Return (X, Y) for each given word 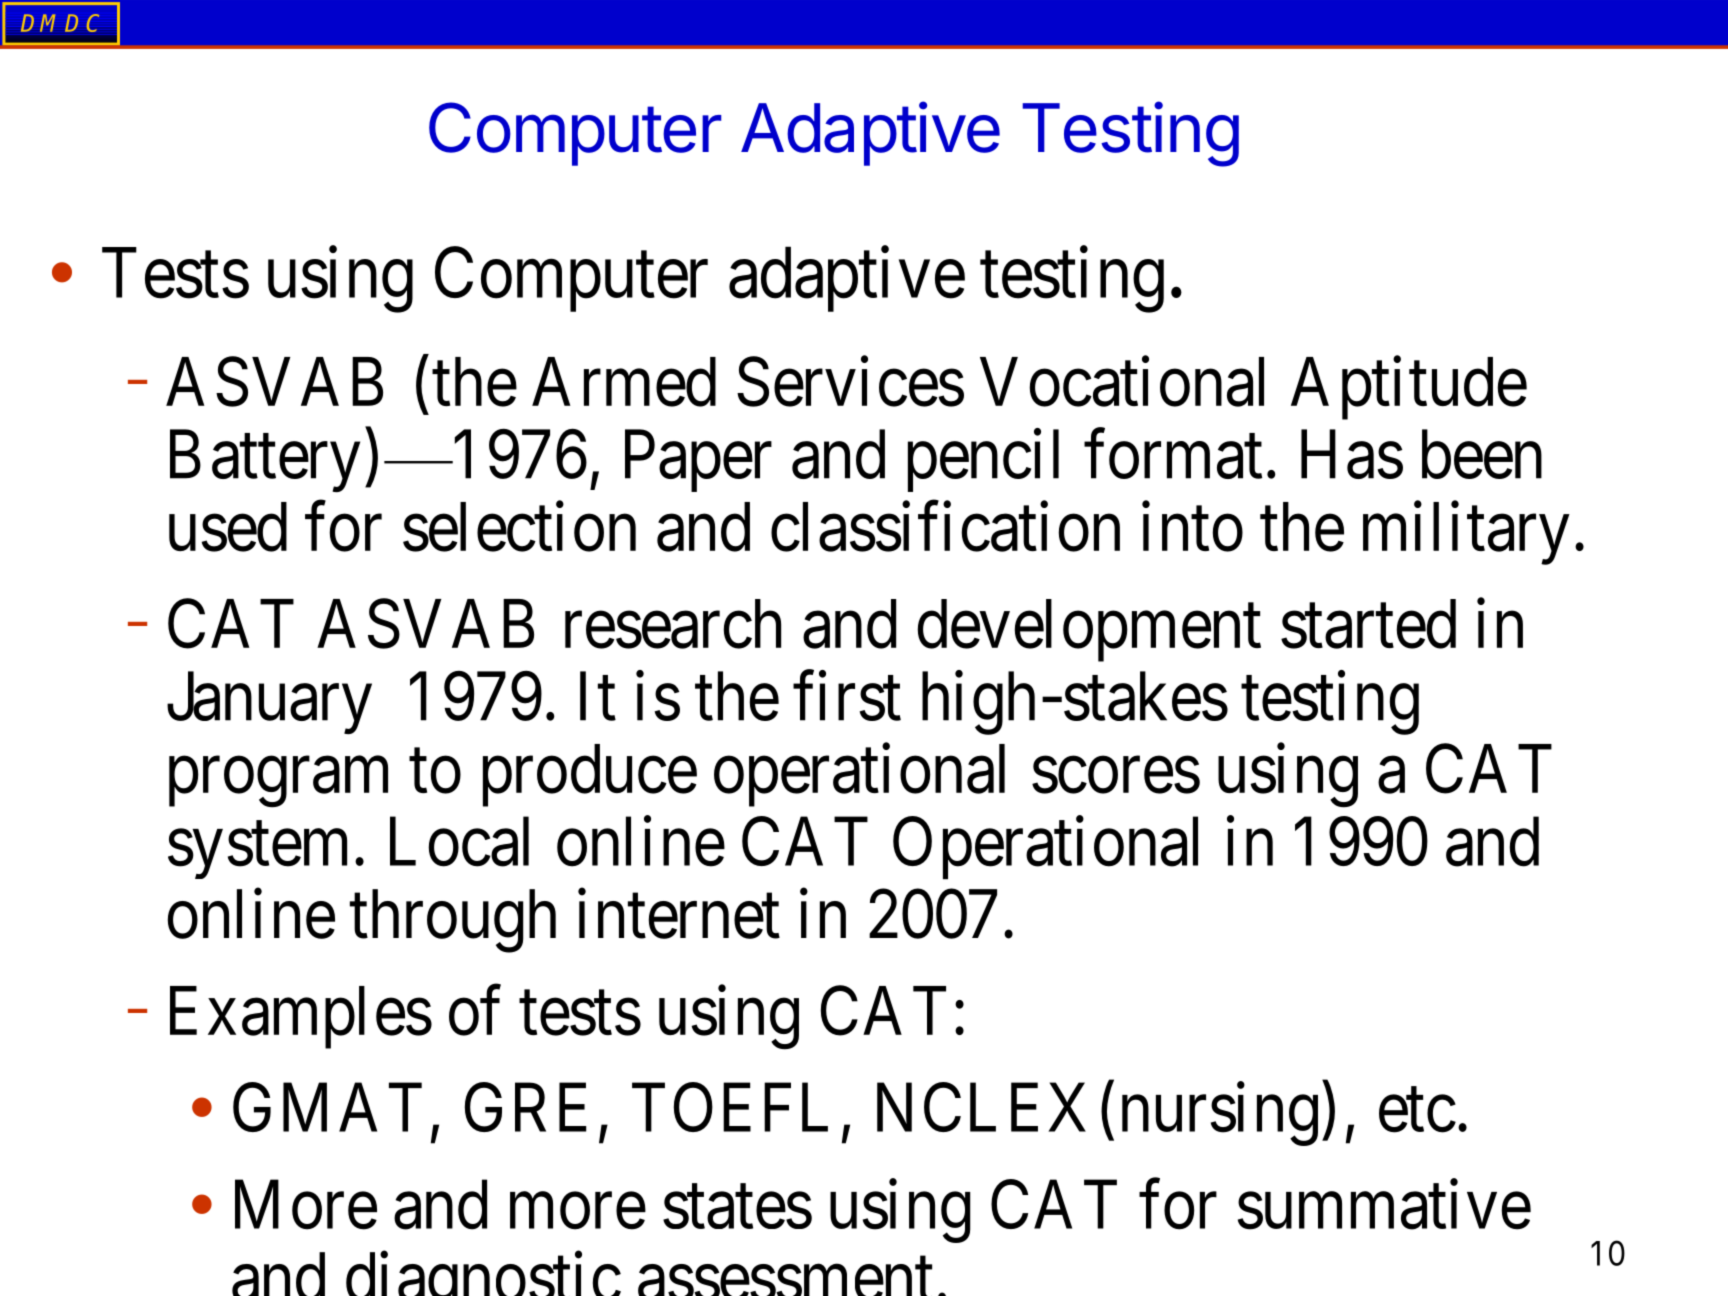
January (269, 703)
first (847, 696)
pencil (983, 461)
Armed (624, 382)
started (1368, 624)
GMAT (327, 1108)
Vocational (1122, 382)
